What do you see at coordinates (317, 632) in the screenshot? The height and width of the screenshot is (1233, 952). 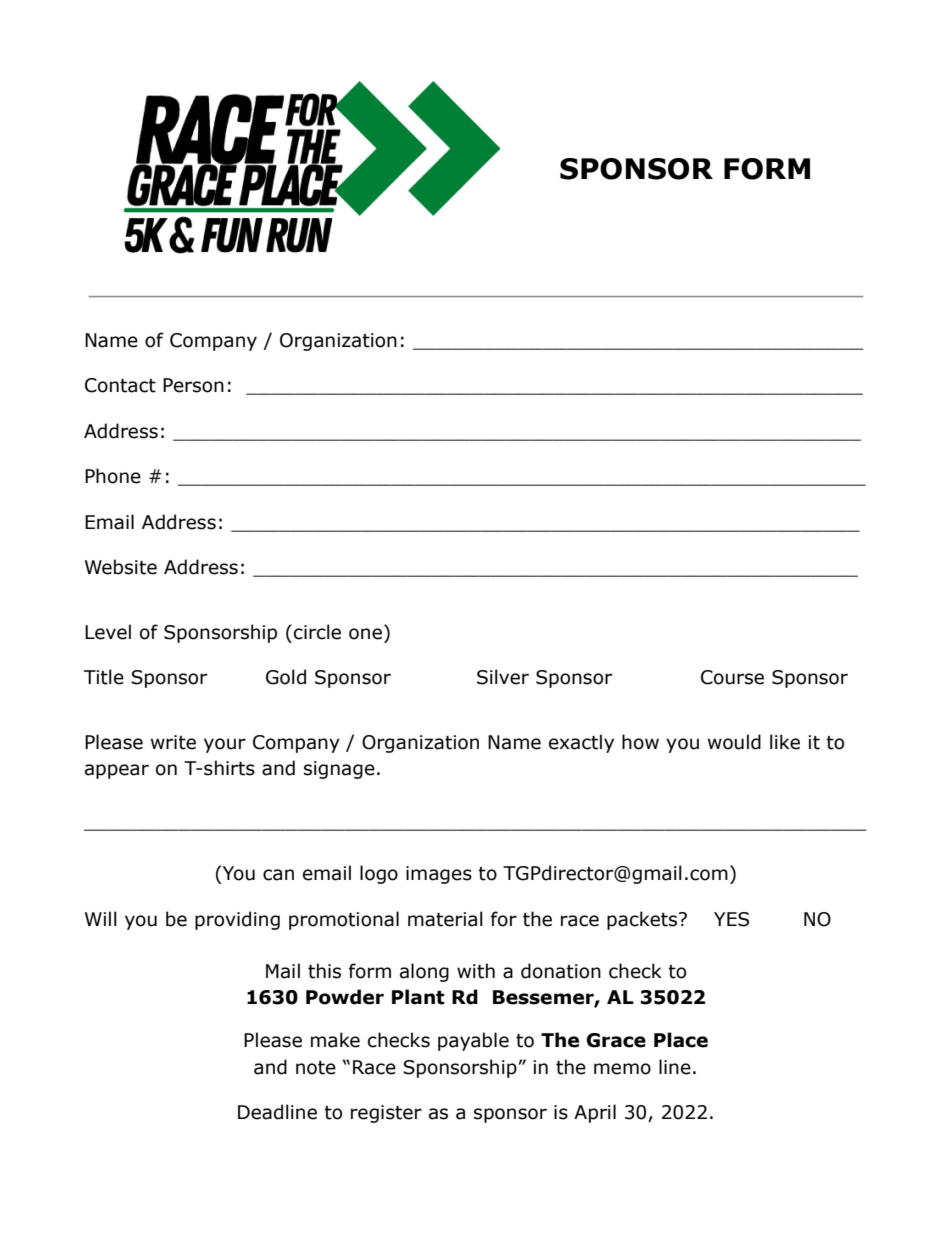 I see `circle` at bounding box center [317, 632].
